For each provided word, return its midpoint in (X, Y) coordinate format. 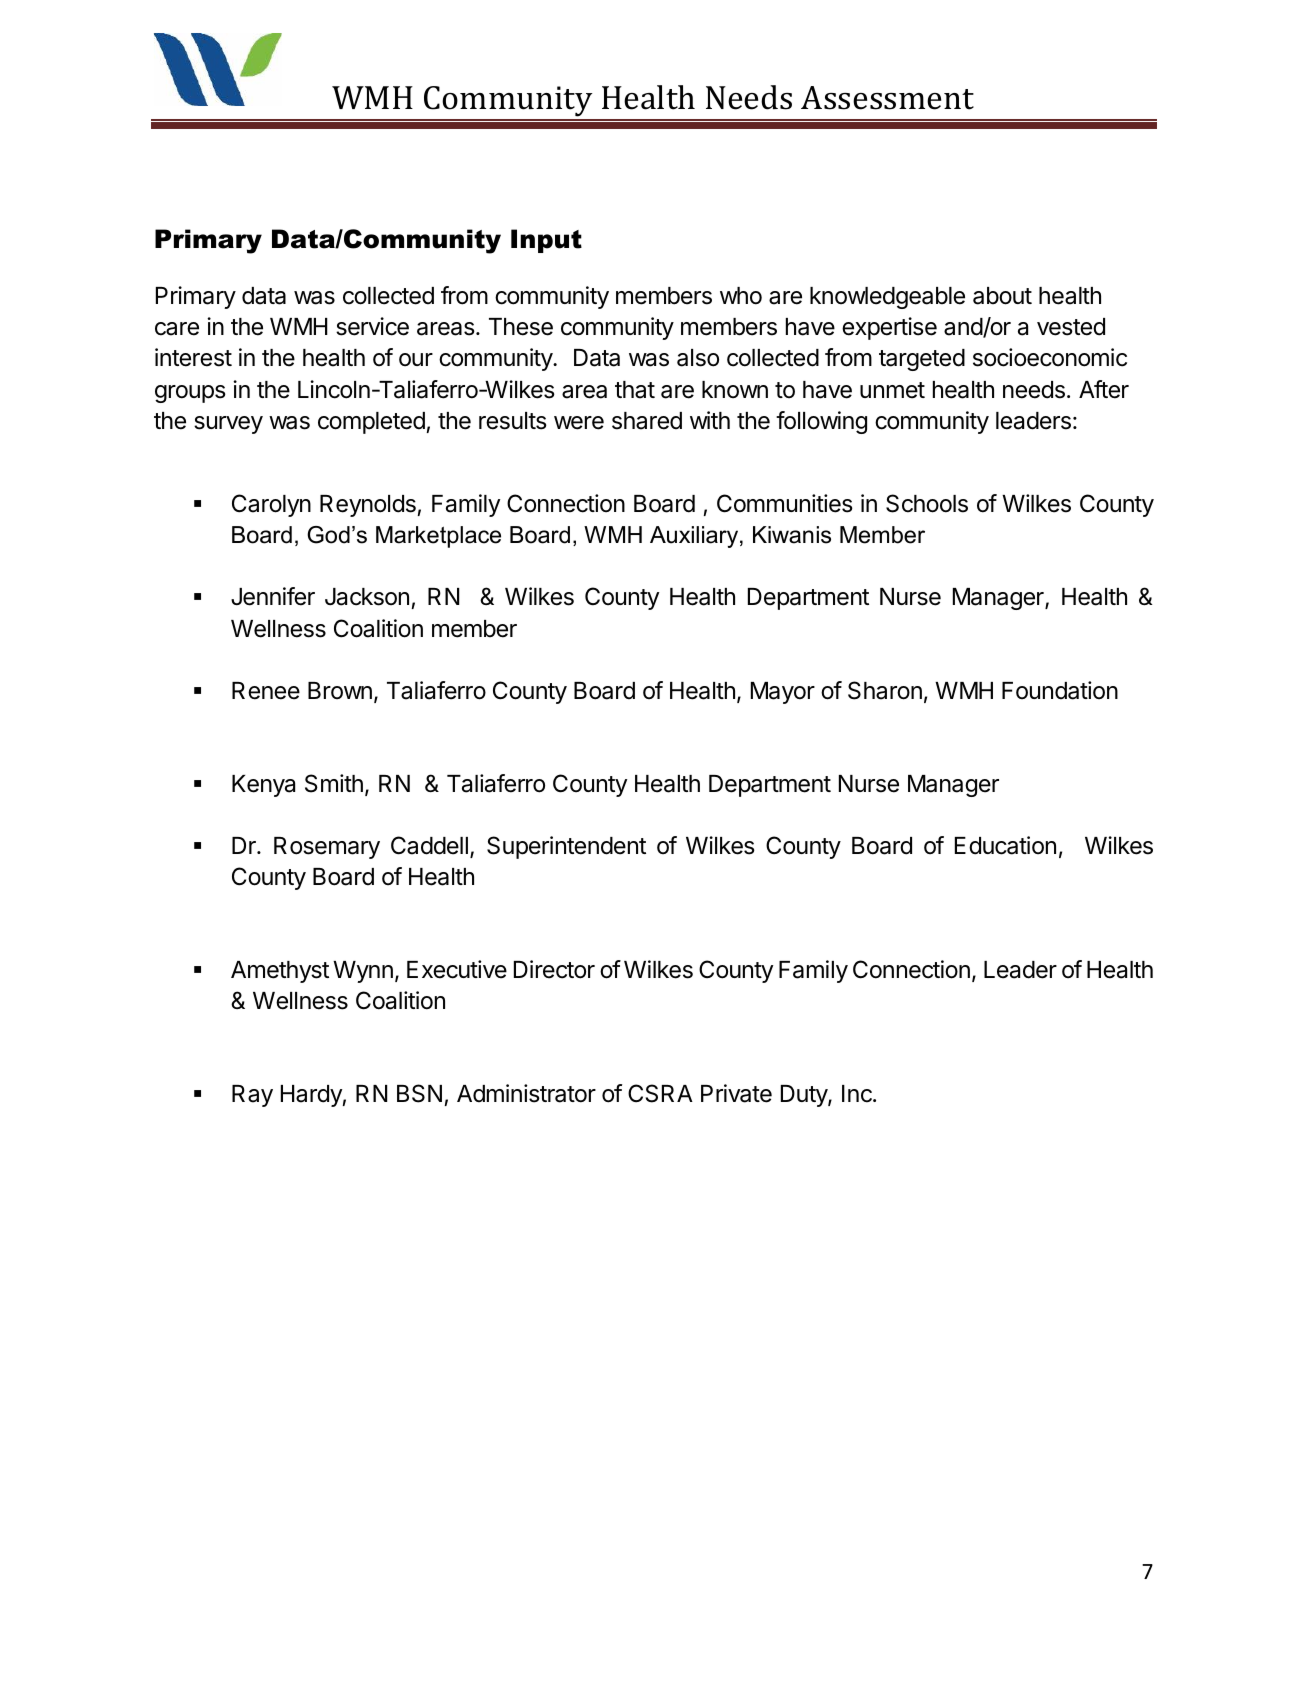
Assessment (887, 98)
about (1002, 296)
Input (546, 241)
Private (736, 1093)
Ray (252, 1096)
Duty (805, 1096)
